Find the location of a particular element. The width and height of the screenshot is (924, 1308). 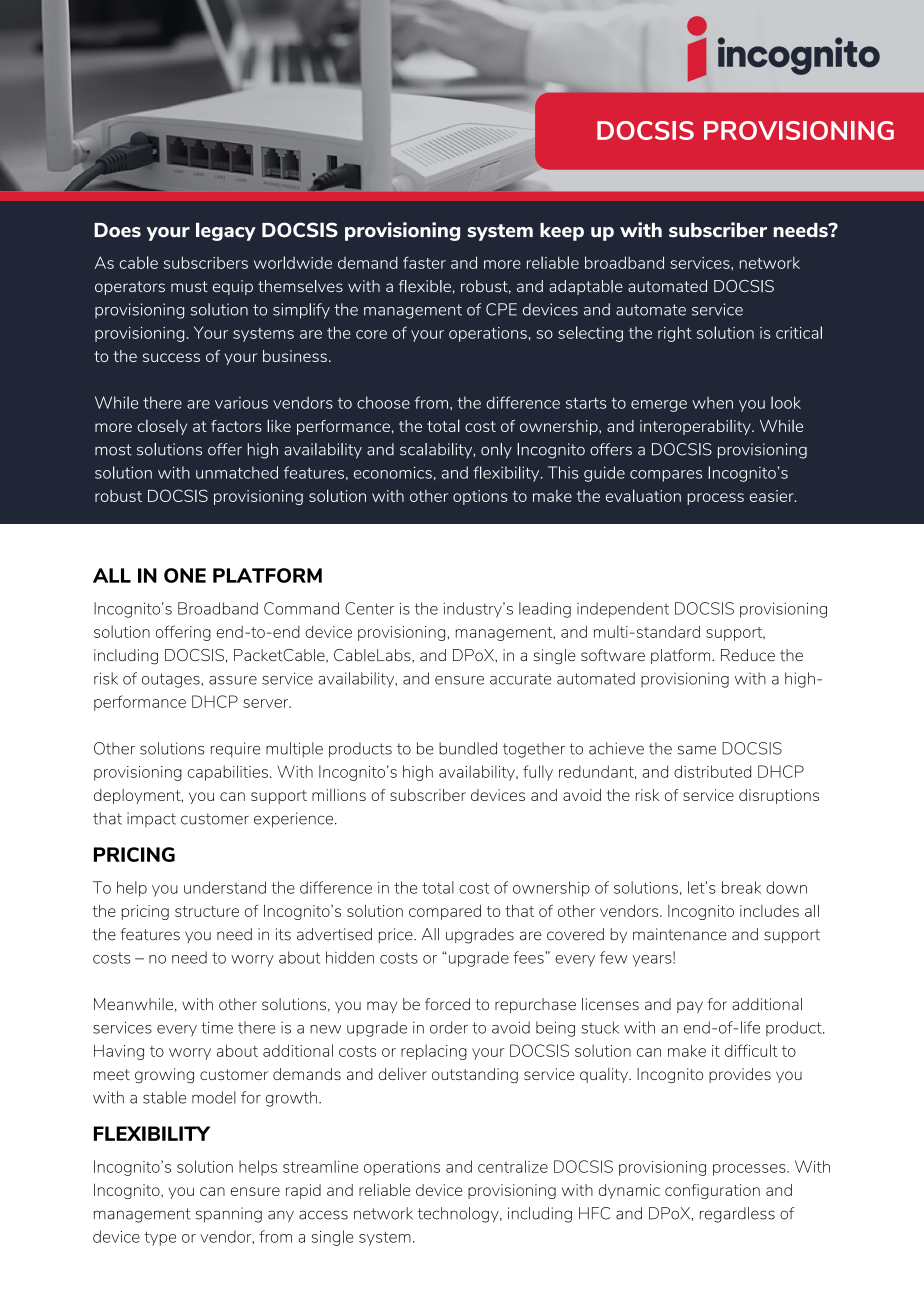

pay is located at coordinates (690, 1007).
